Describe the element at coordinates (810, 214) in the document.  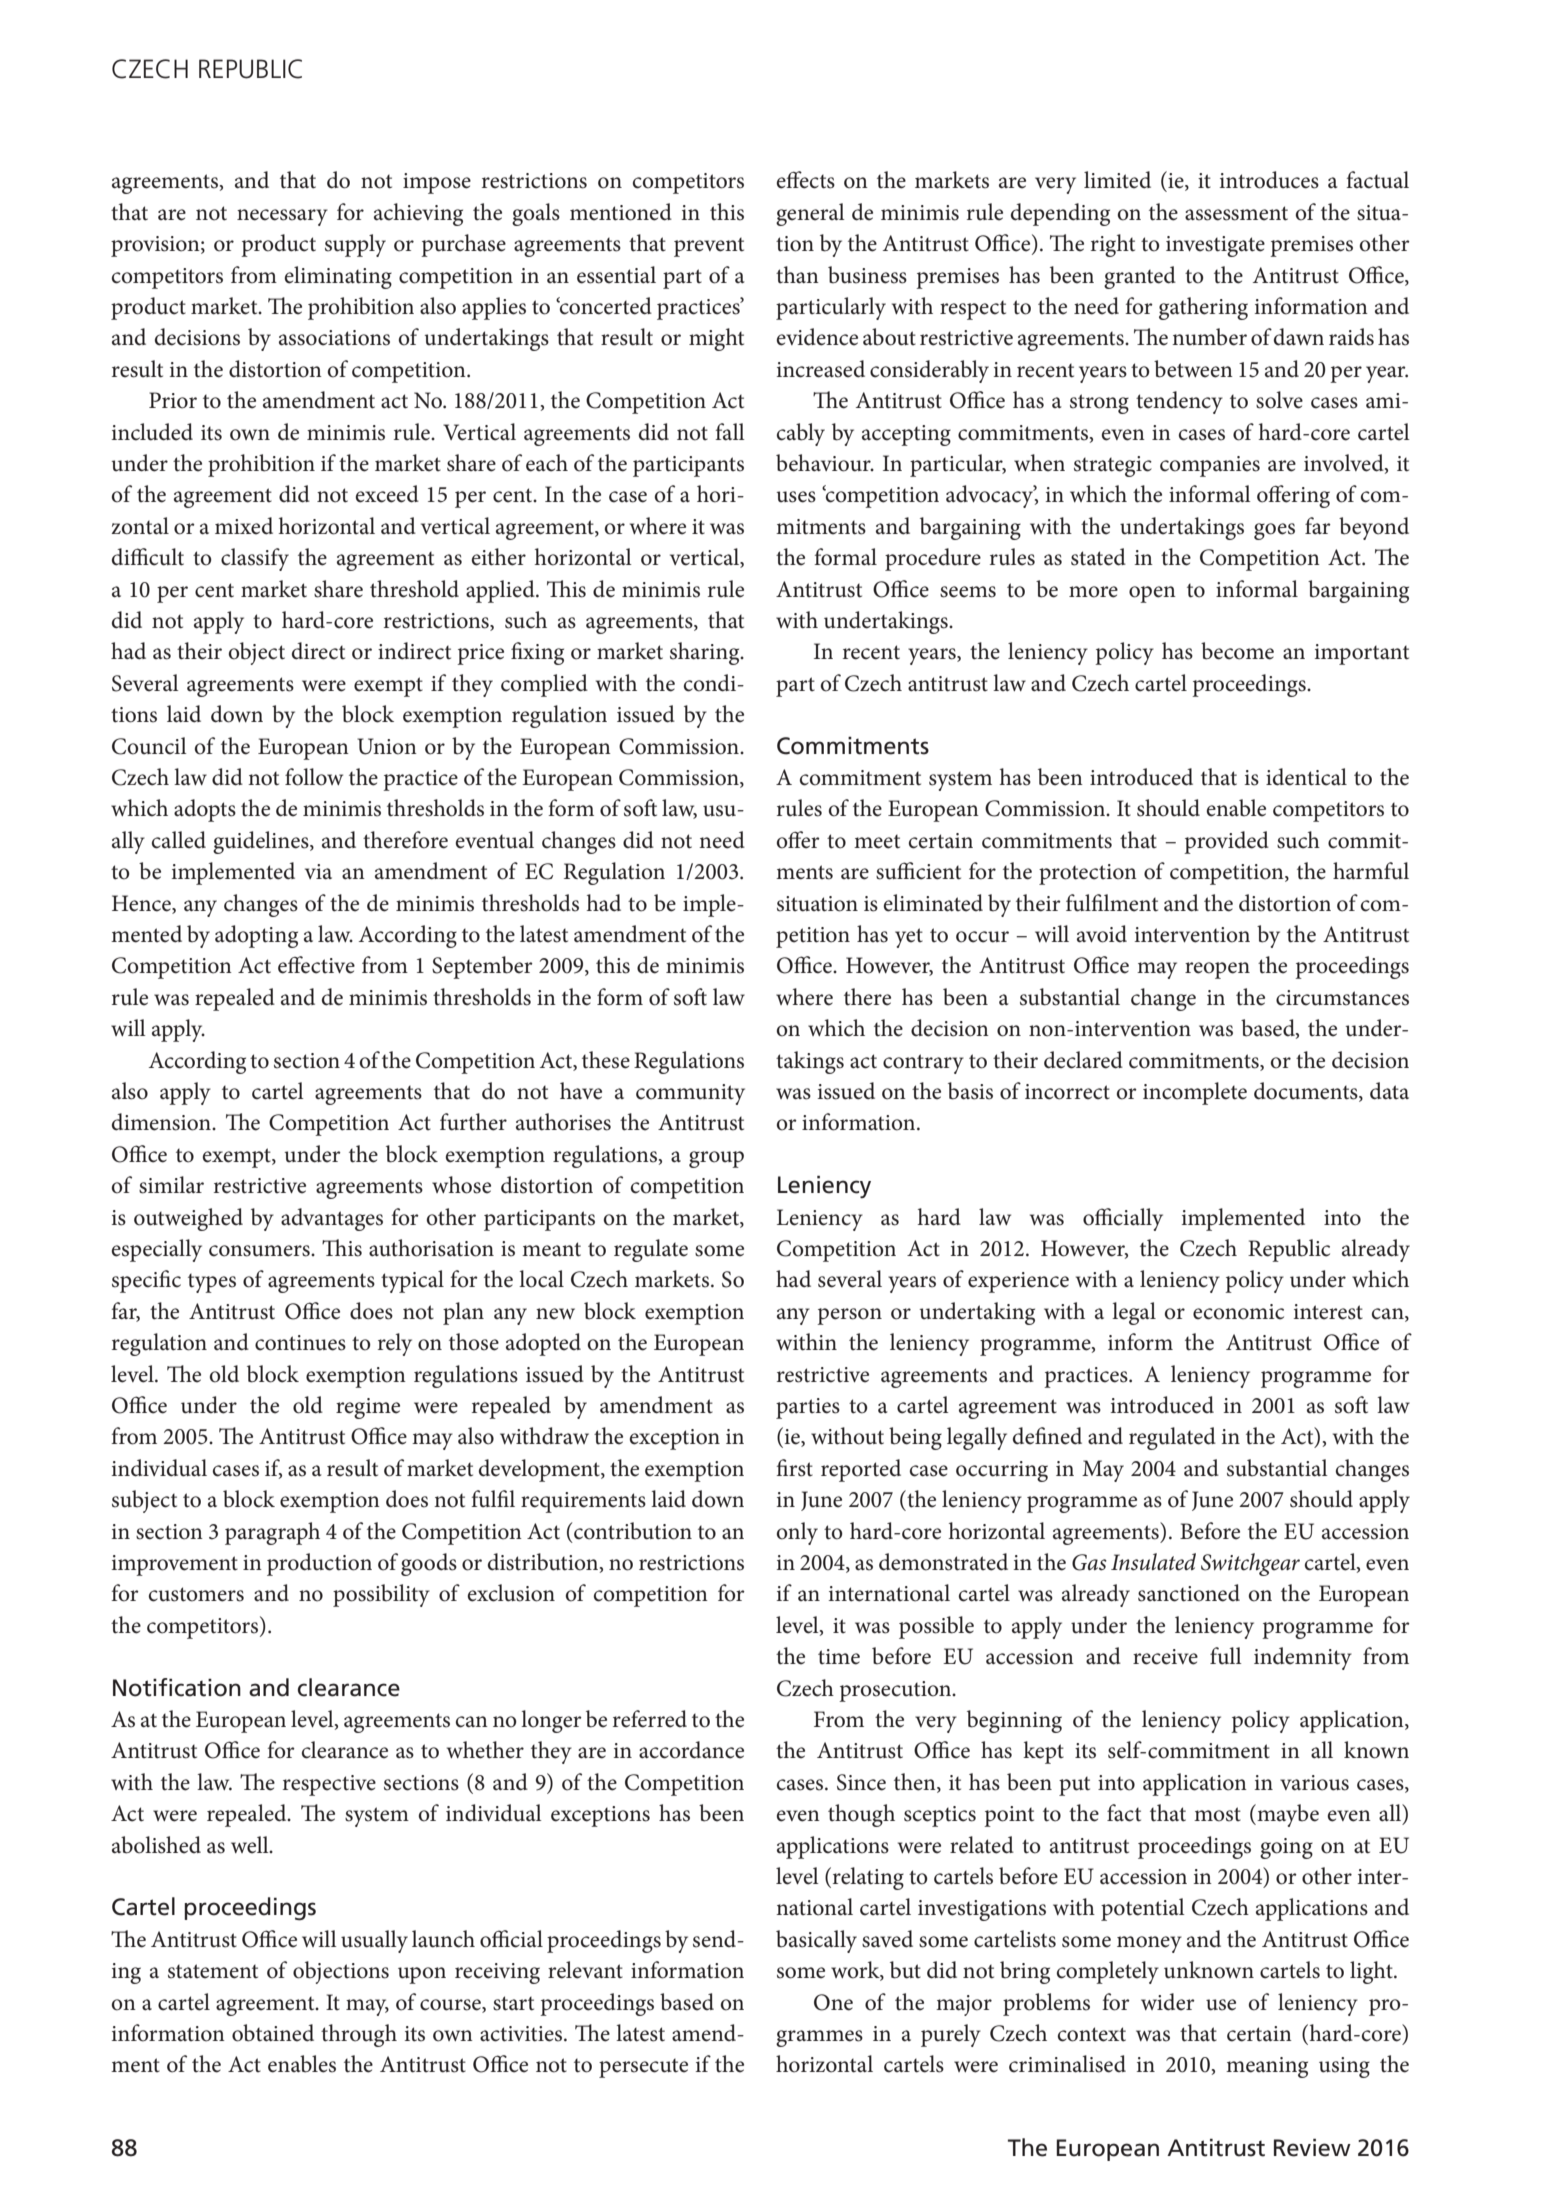
I see `general` at that location.
